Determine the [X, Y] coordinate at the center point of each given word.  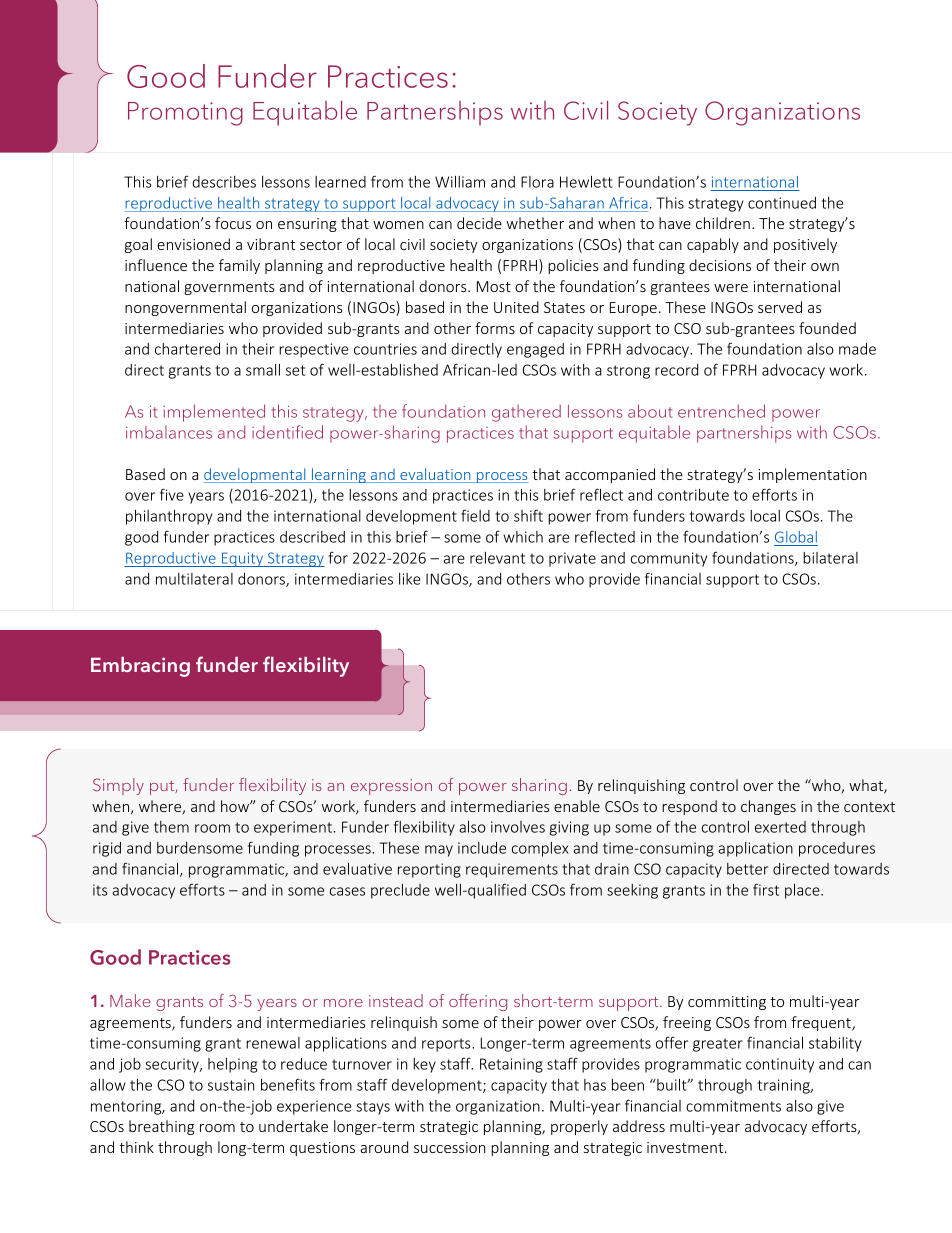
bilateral [830, 558]
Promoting [185, 114]
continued [782, 203]
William [460, 182]
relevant [497, 558]
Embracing [140, 667]
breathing [161, 1127]
